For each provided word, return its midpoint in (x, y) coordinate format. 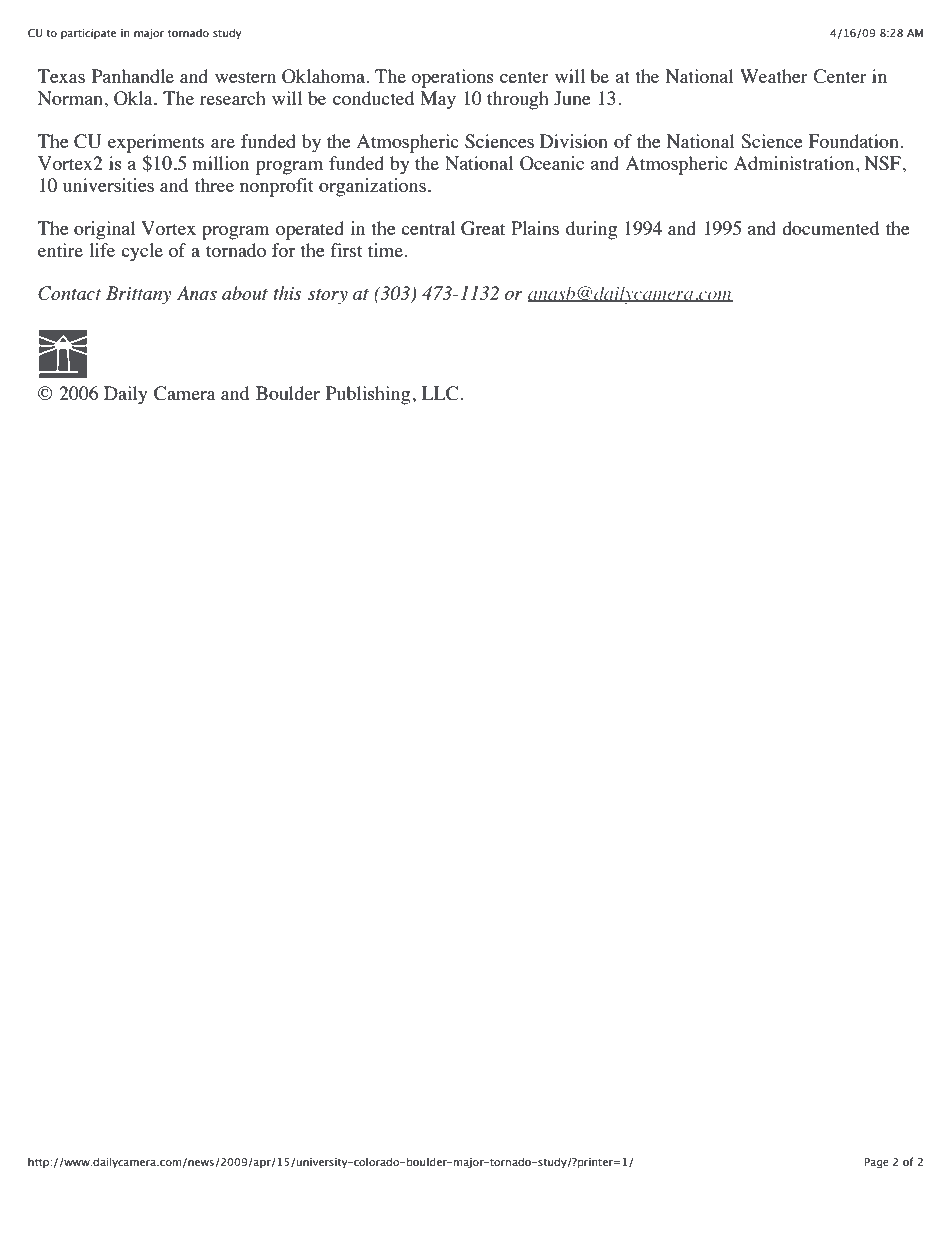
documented (830, 228)
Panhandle (133, 76)
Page (877, 1163)
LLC (439, 393)
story (328, 296)
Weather (774, 76)
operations (452, 78)
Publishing (369, 395)
